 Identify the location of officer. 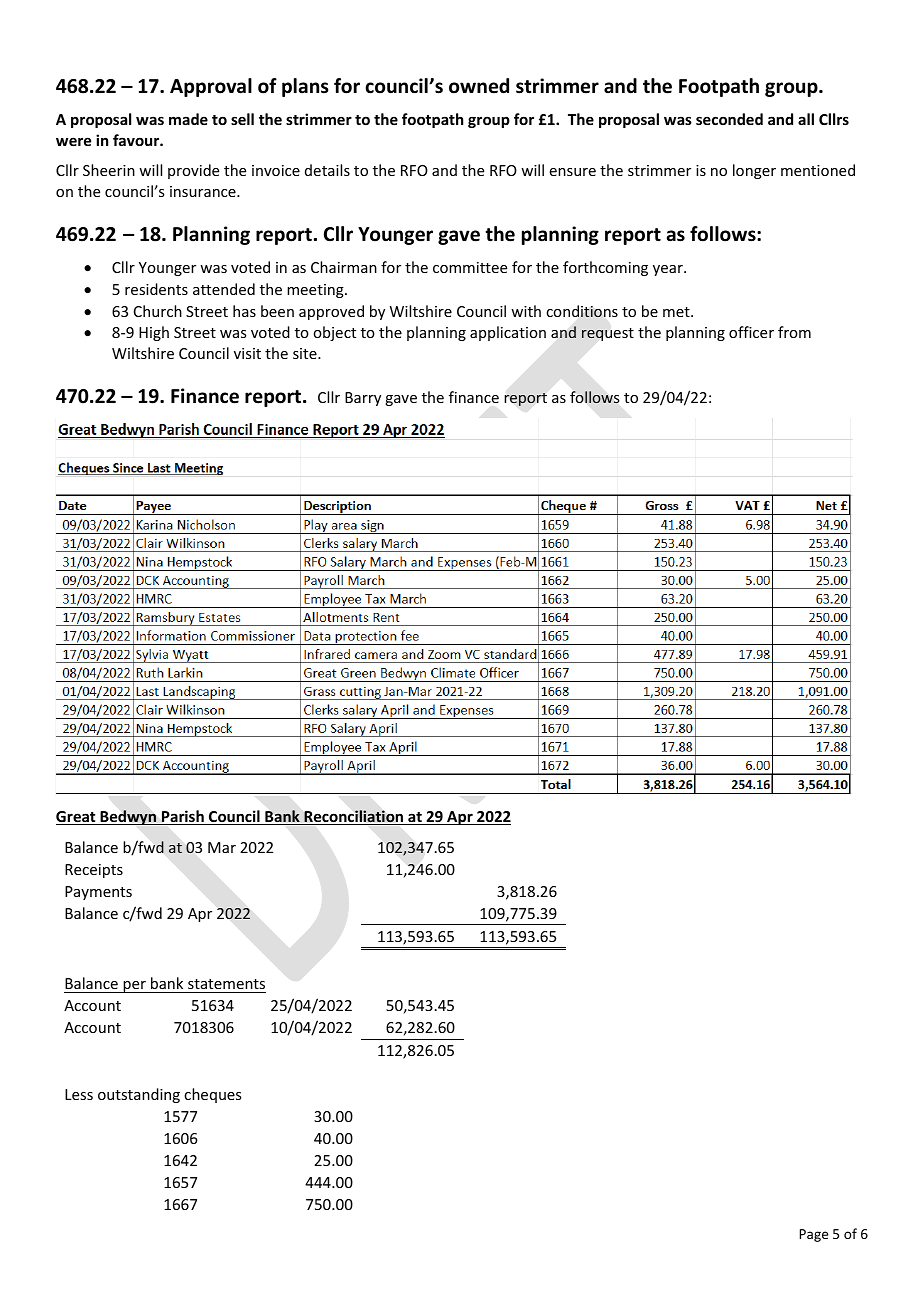
(751, 332).
